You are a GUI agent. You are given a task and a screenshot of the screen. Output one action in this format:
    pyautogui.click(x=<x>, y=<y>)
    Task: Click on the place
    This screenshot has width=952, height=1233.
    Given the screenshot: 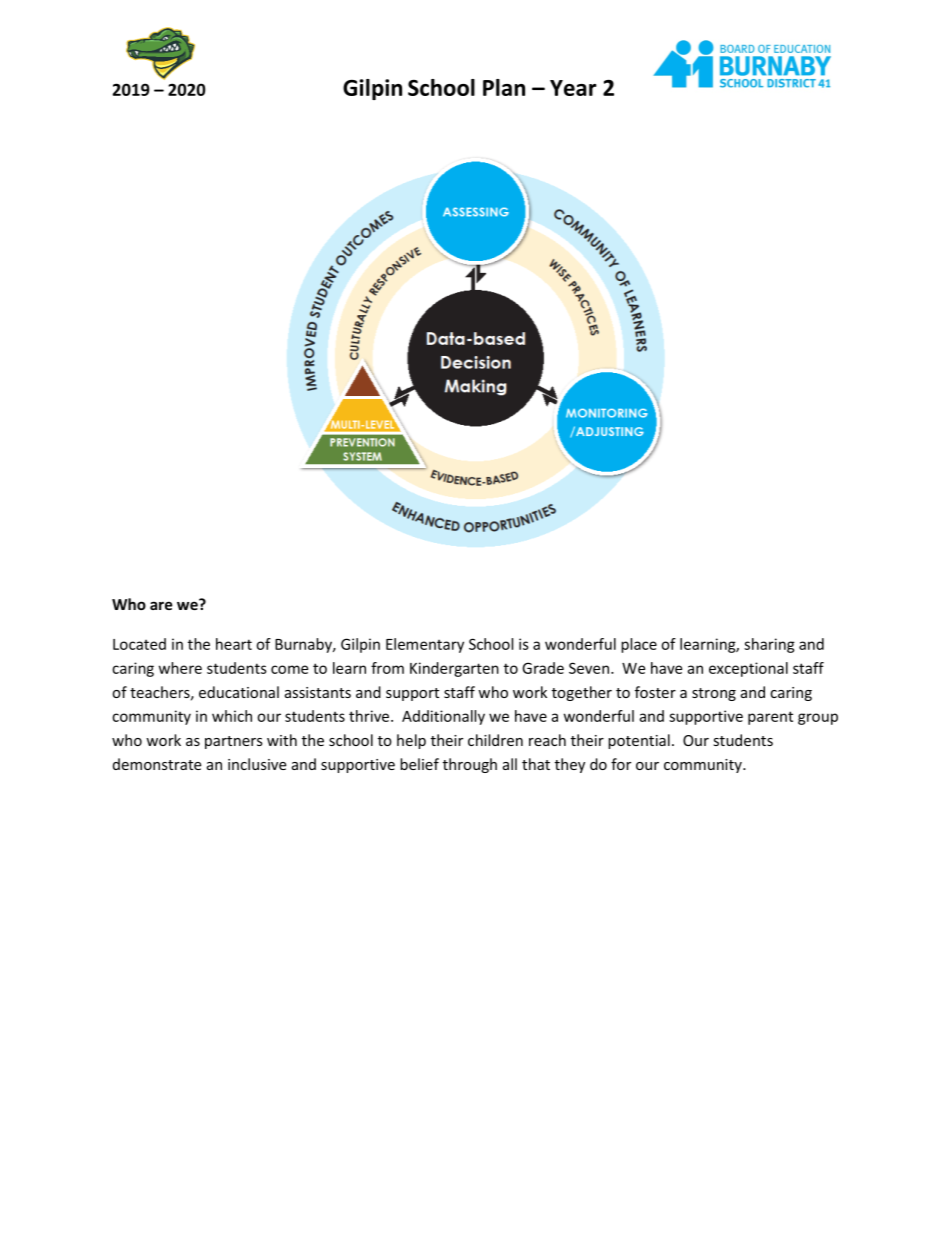 What is the action you would take?
    pyautogui.click(x=639, y=645)
